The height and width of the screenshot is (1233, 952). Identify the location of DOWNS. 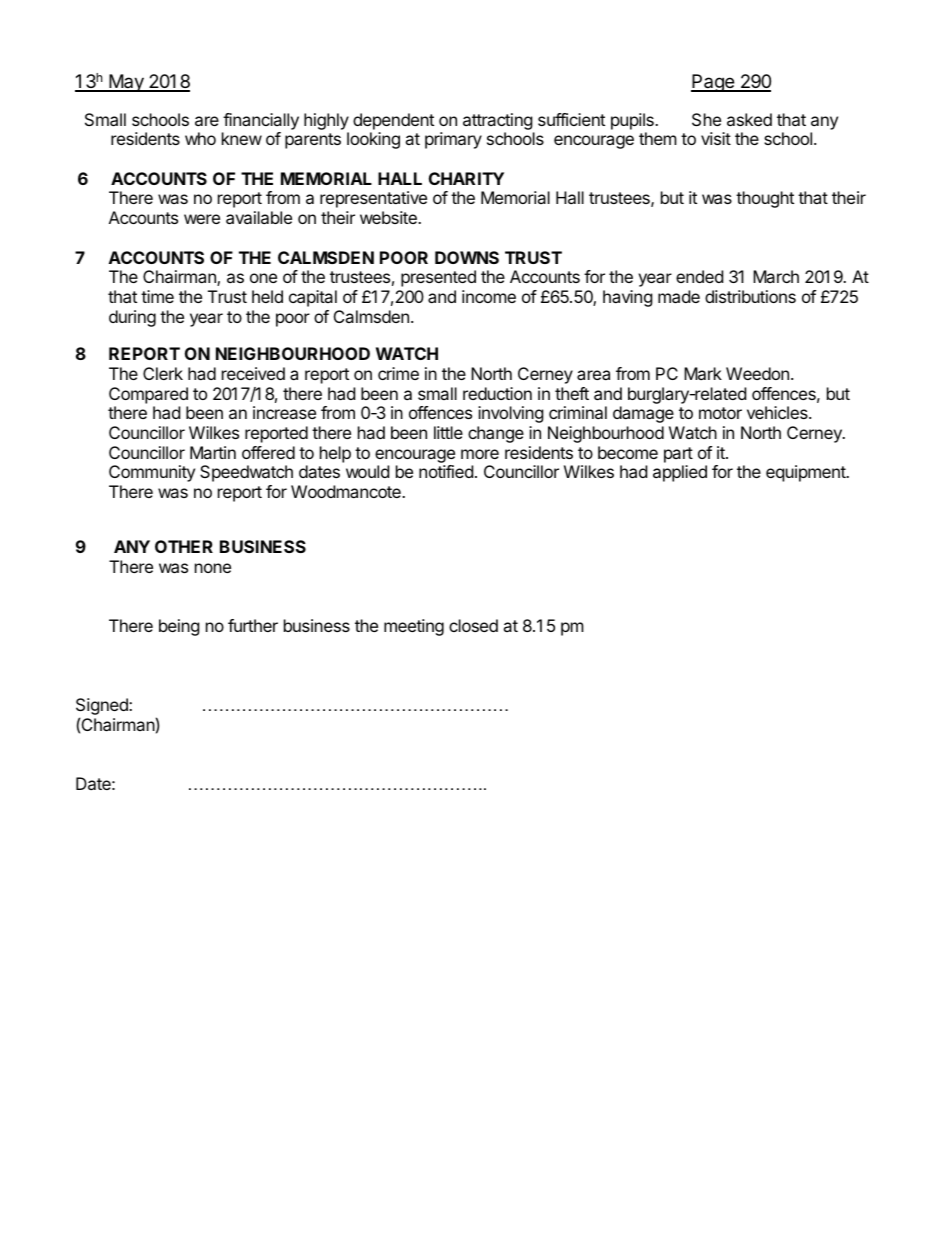
(467, 257).
